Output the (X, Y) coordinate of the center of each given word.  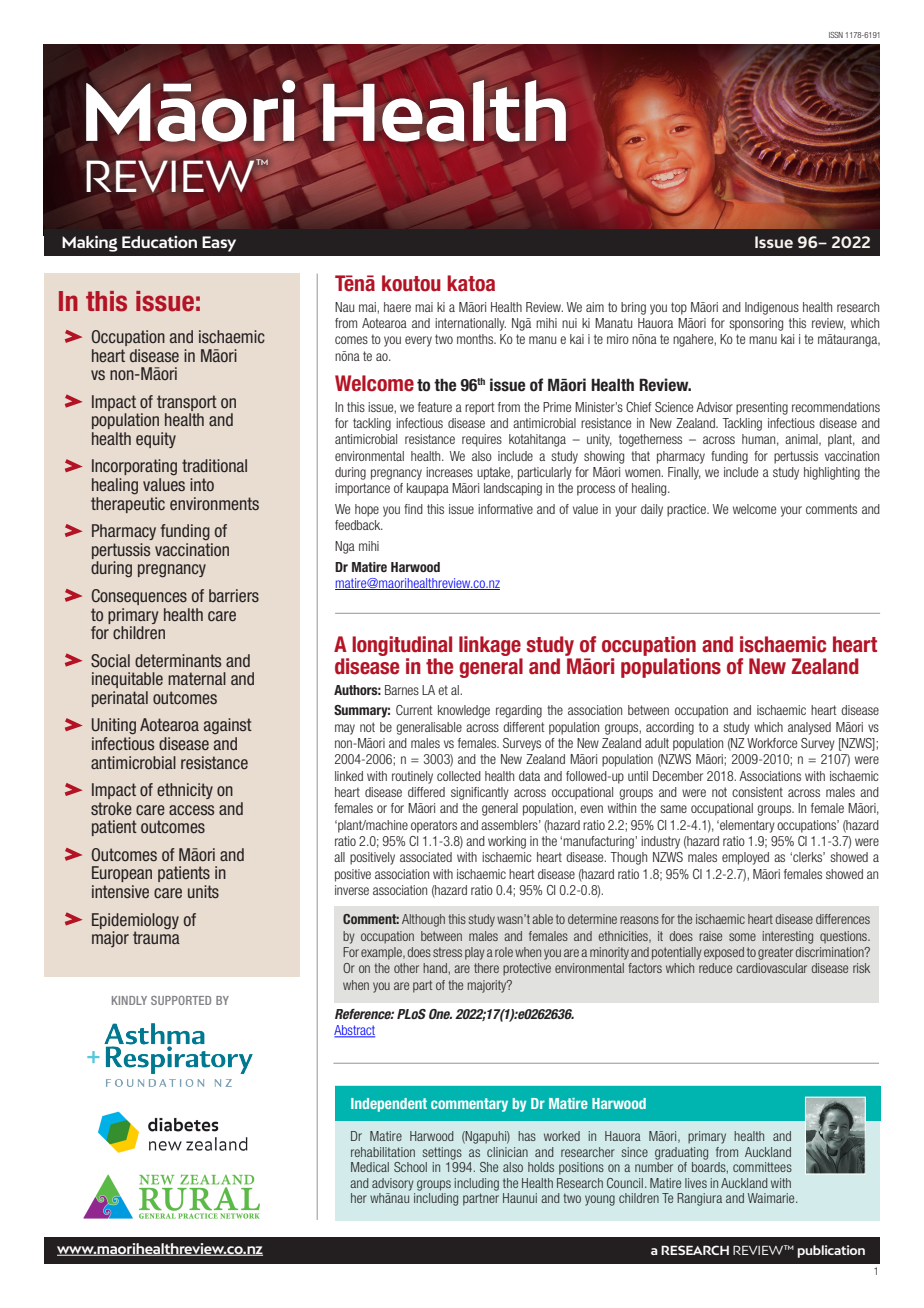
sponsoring (756, 324)
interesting (788, 937)
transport (187, 403)
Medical (370, 1167)
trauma (156, 936)
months (476, 339)
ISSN (836, 35)
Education (159, 242)
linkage (490, 647)
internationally (470, 324)
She (489, 1167)
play (475, 953)
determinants (178, 660)
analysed (809, 728)
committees (762, 1167)
